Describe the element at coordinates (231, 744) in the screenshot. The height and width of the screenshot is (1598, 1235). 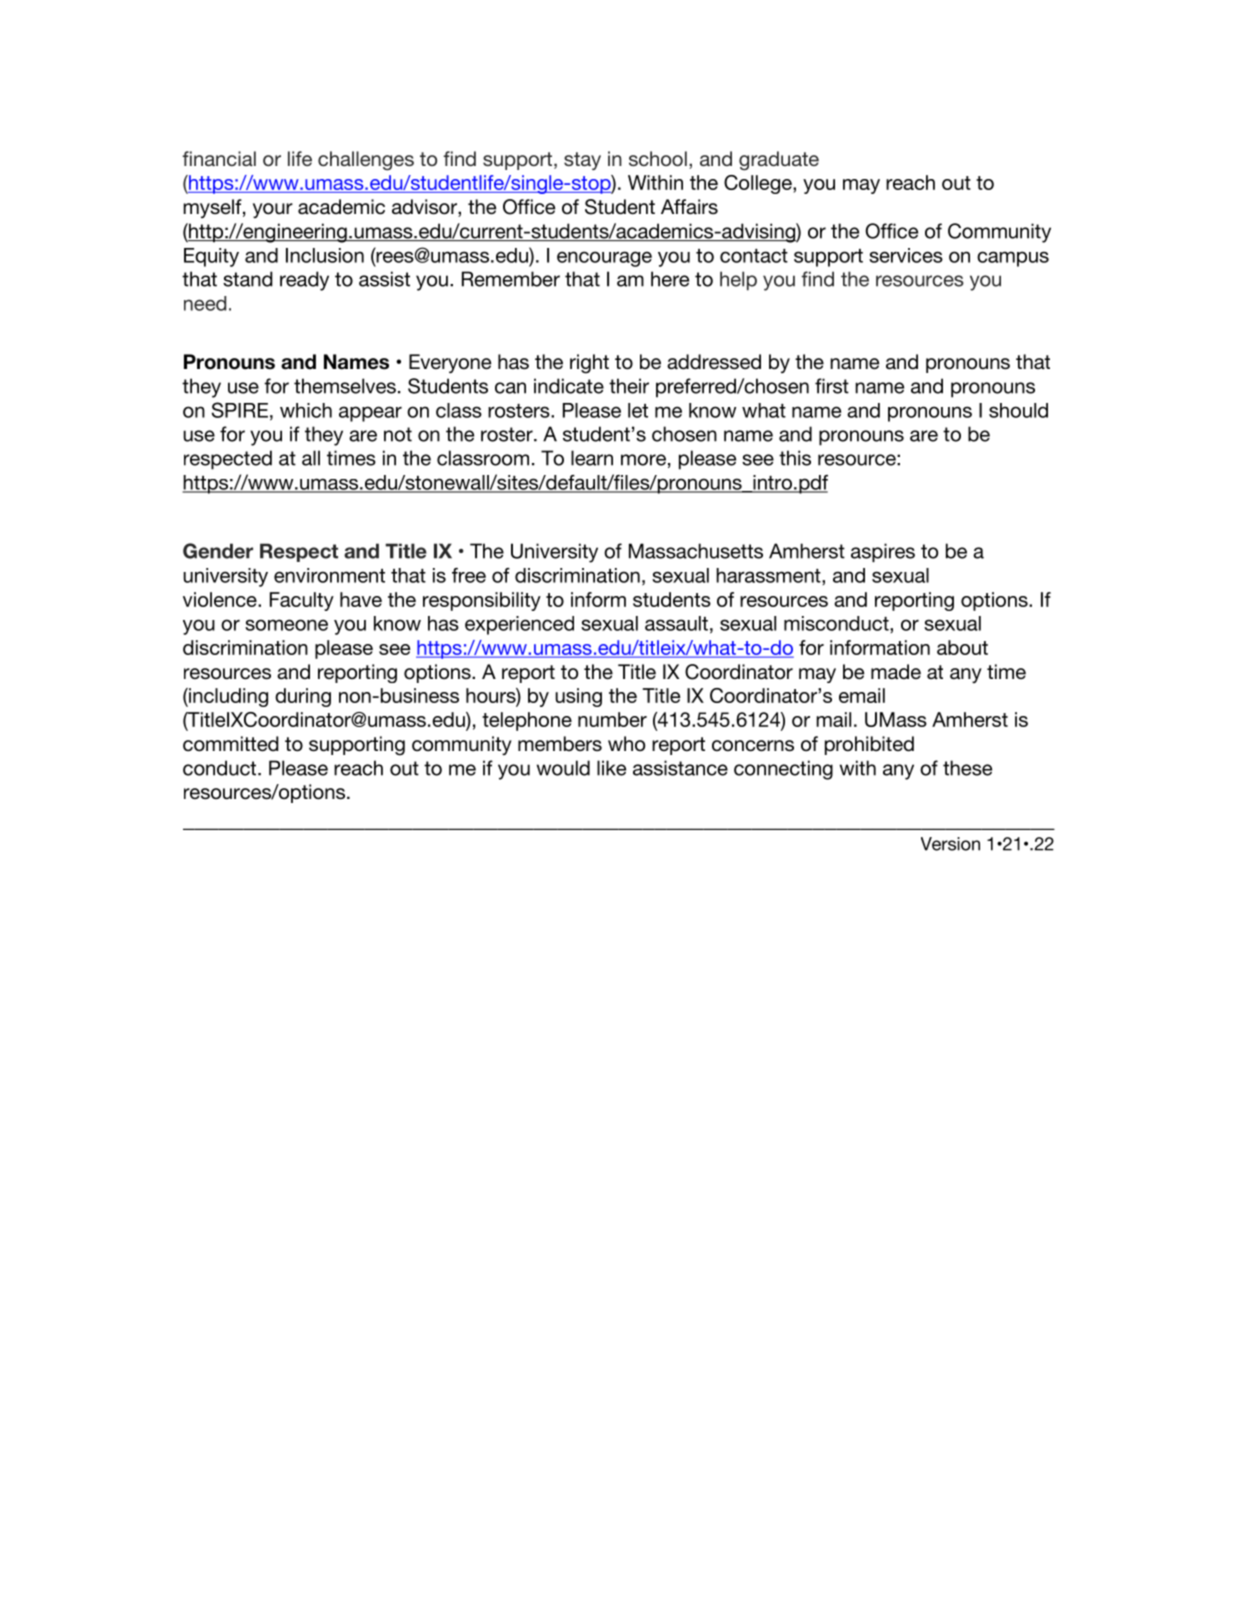
I see `committed` at that location.
